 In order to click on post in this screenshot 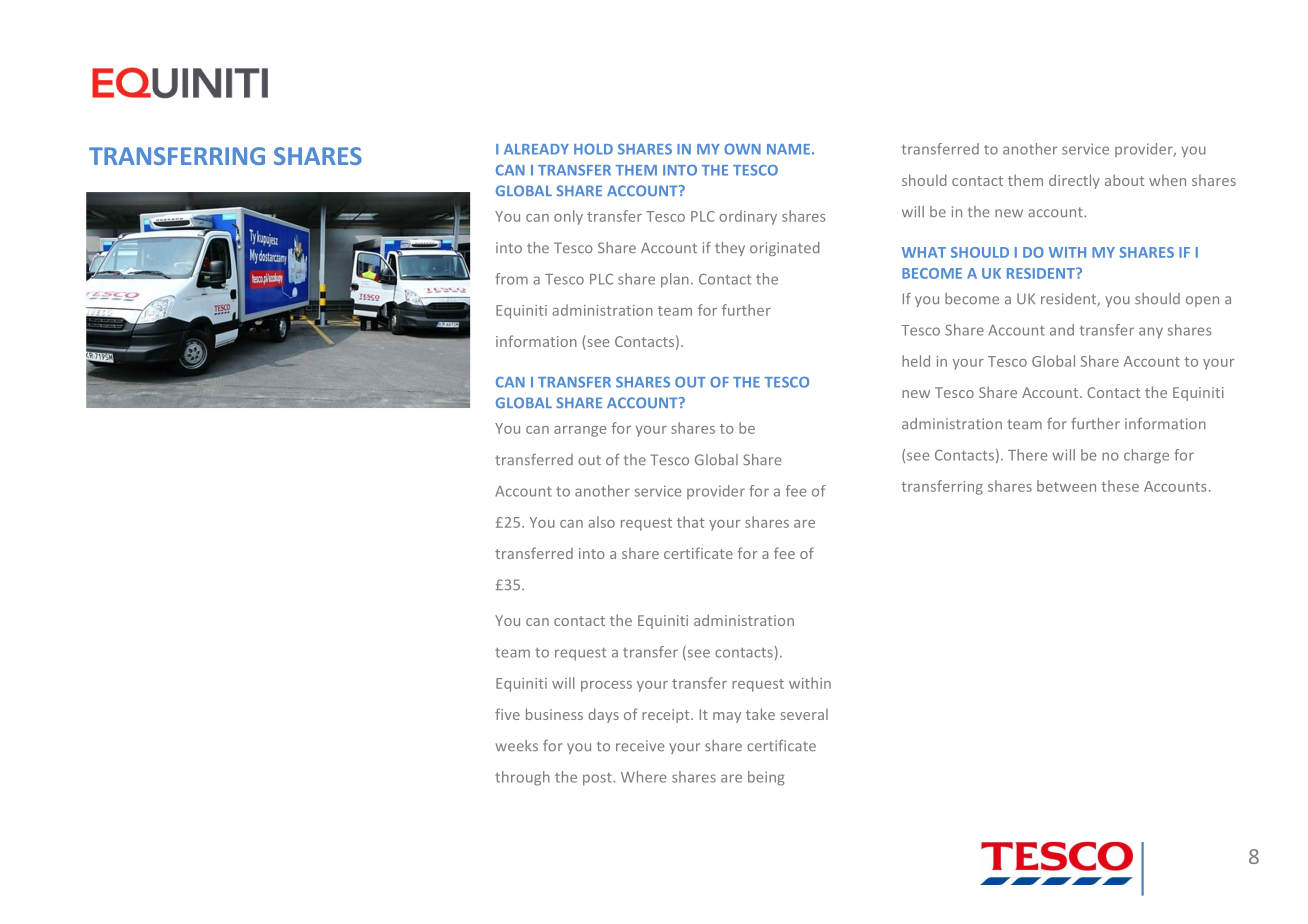, I will do `click(598, 779)`.
